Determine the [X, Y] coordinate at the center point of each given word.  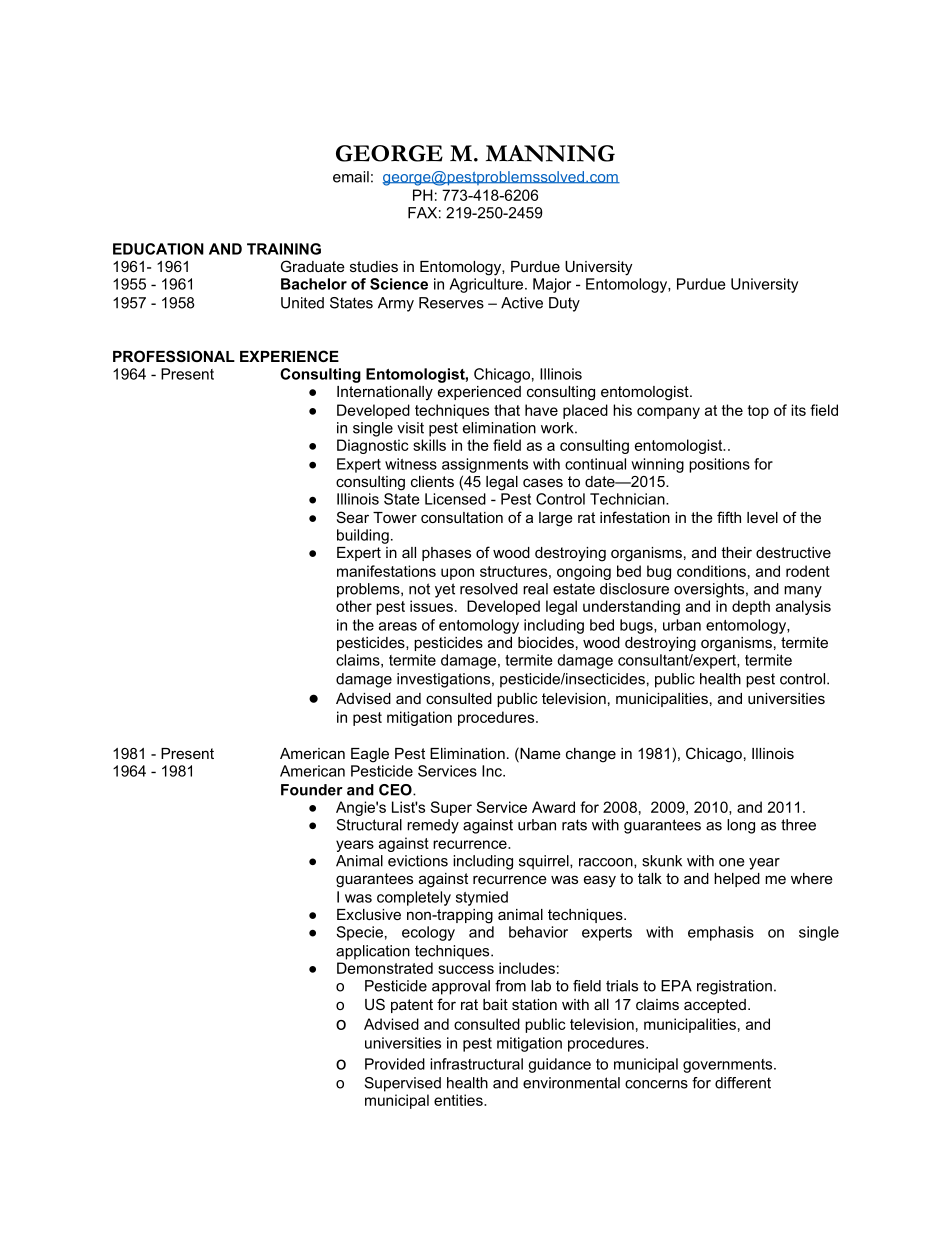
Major [552, 285]
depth [751, 607]
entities [459, 1100]
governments [729, 1066]
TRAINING [284, 249]
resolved [489, 589]
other [354, 606]
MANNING [550, 153]
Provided [395, 1064]
